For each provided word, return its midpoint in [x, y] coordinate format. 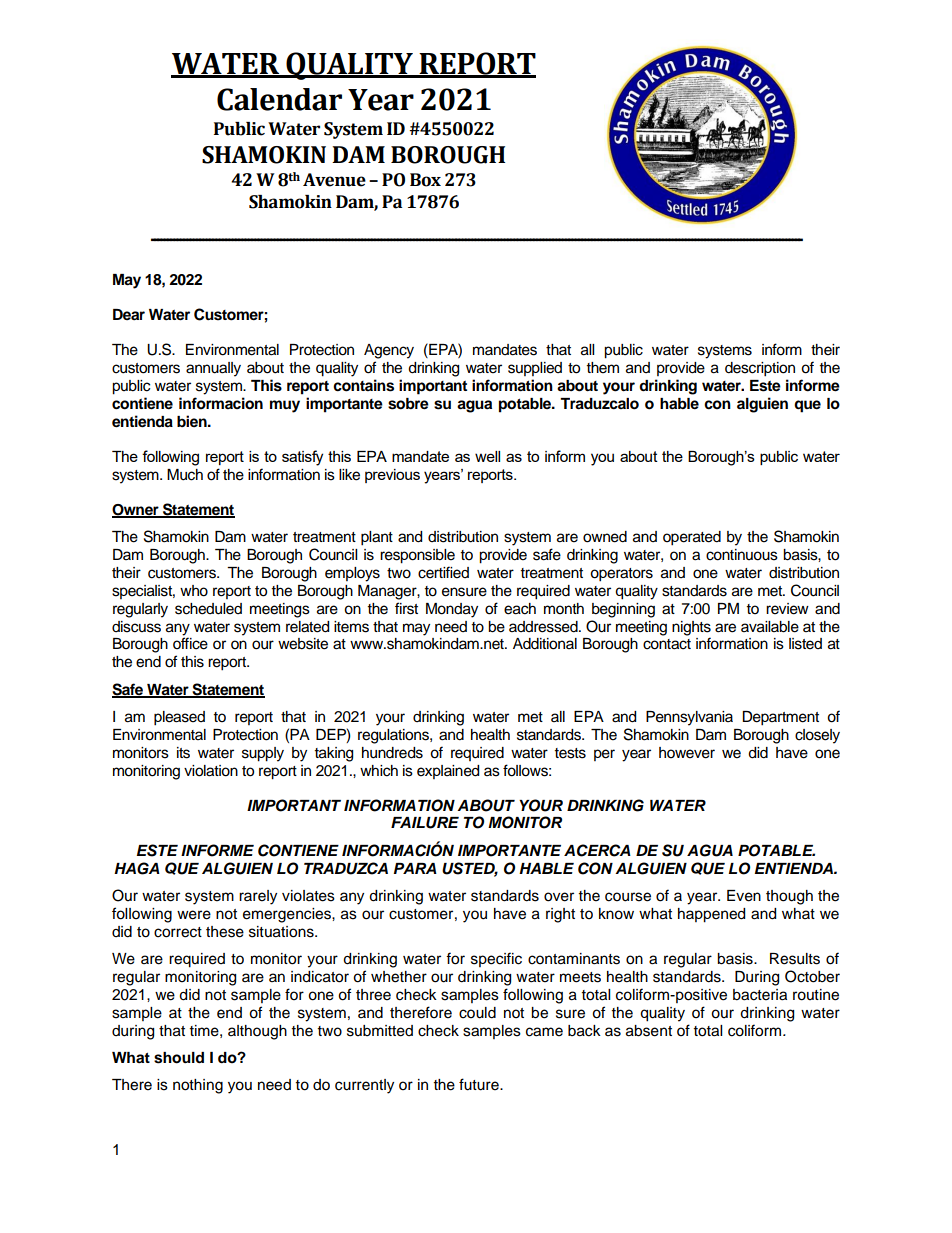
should [179, 1058]
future [480, 1084]
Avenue [334, 180]
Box [425, 180]
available [770, 627]
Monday [452, 610]
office [190, 643]
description [760, 369]
